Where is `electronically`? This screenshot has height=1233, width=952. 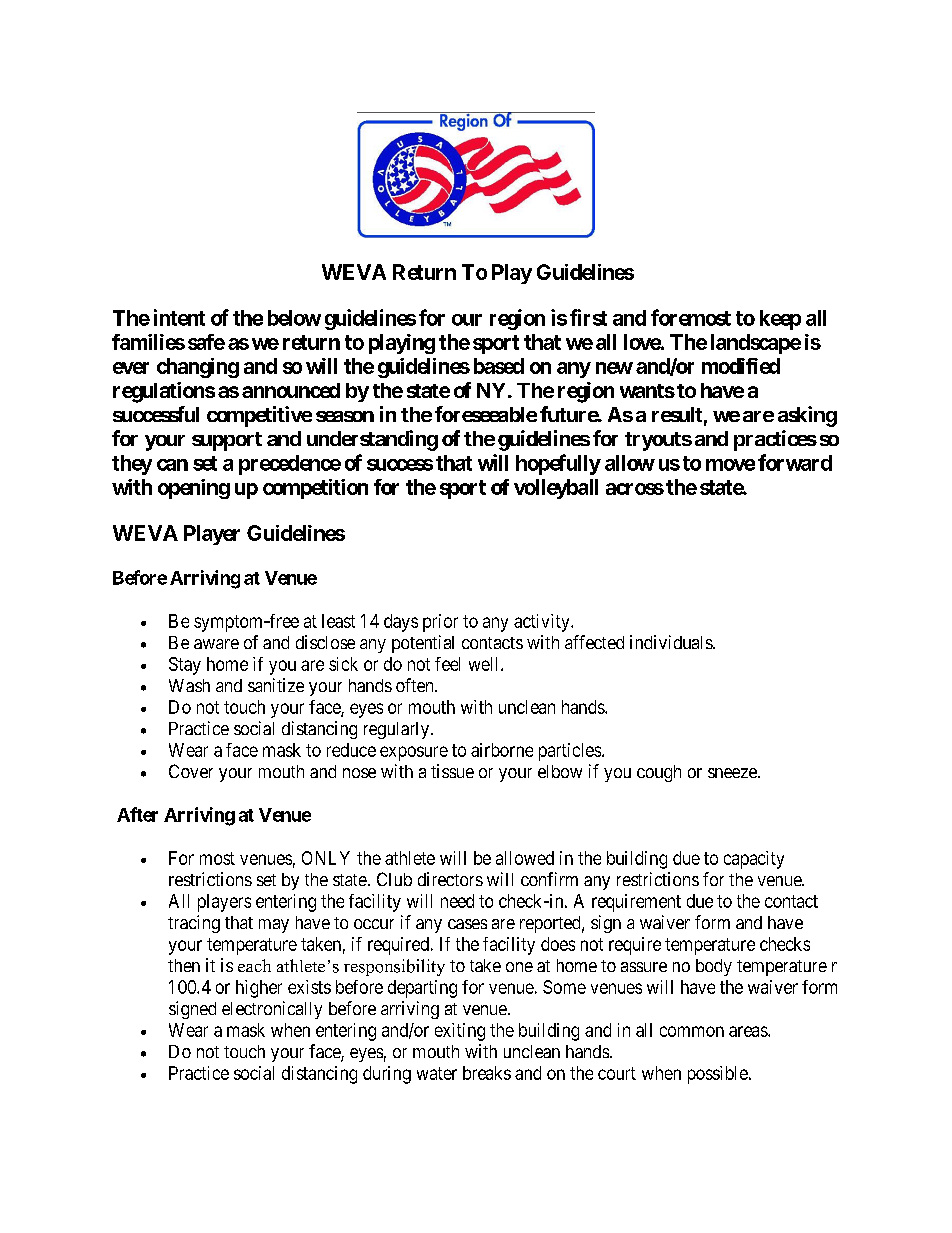 electronically is located at coordinates (272, 1010).
